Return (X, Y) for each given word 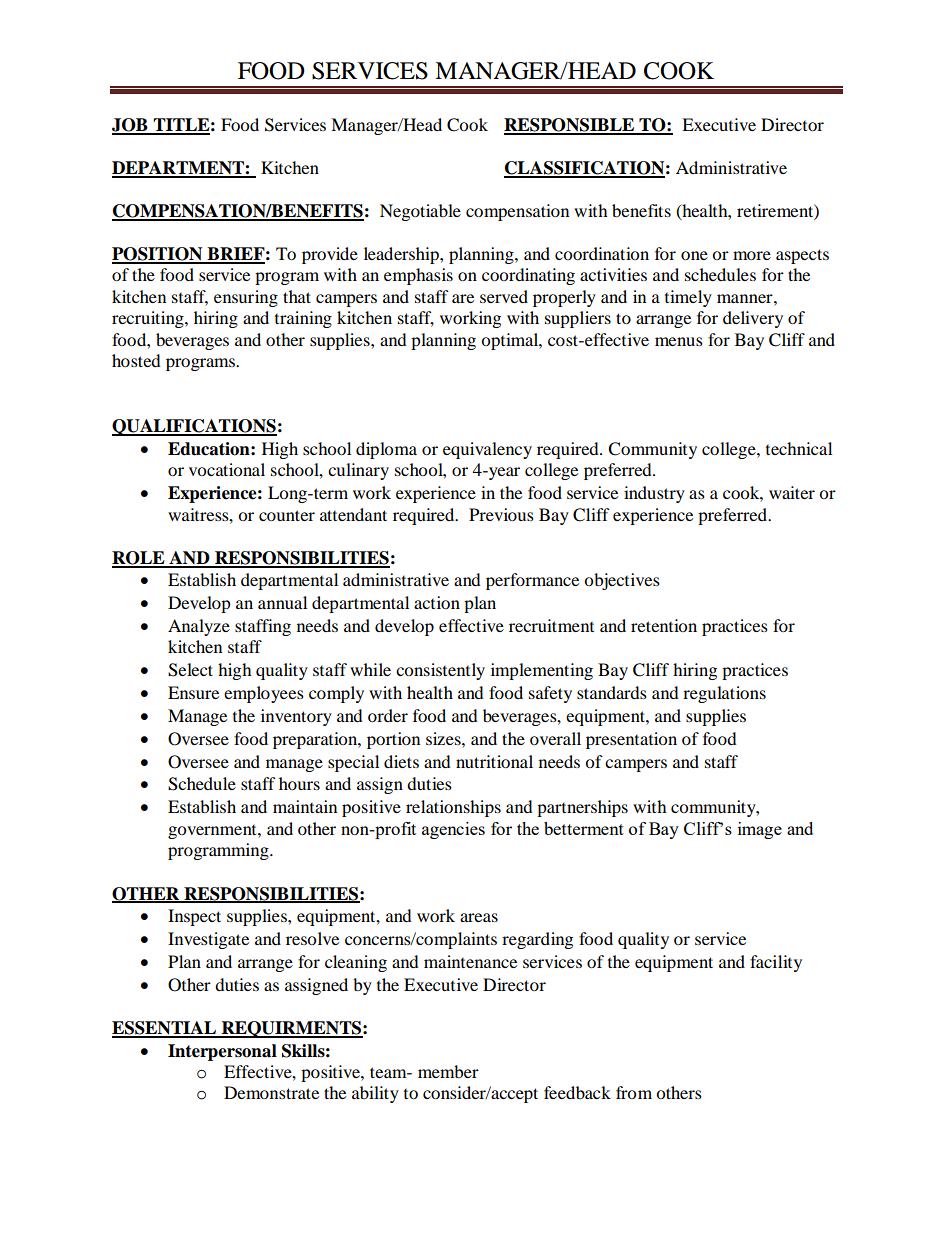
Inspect (194, 917)
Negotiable (420, 212)
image (760, 830)
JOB (131, 126)
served (504, 296)
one (694, 255)
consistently (440, 671)
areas (479, 917)
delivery (753, 319)
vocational (227, 469)
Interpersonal (222, 1052)
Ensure (193, 692)
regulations (724, 694)
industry (654, 494)
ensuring (246, 298)
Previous (501, 514)
